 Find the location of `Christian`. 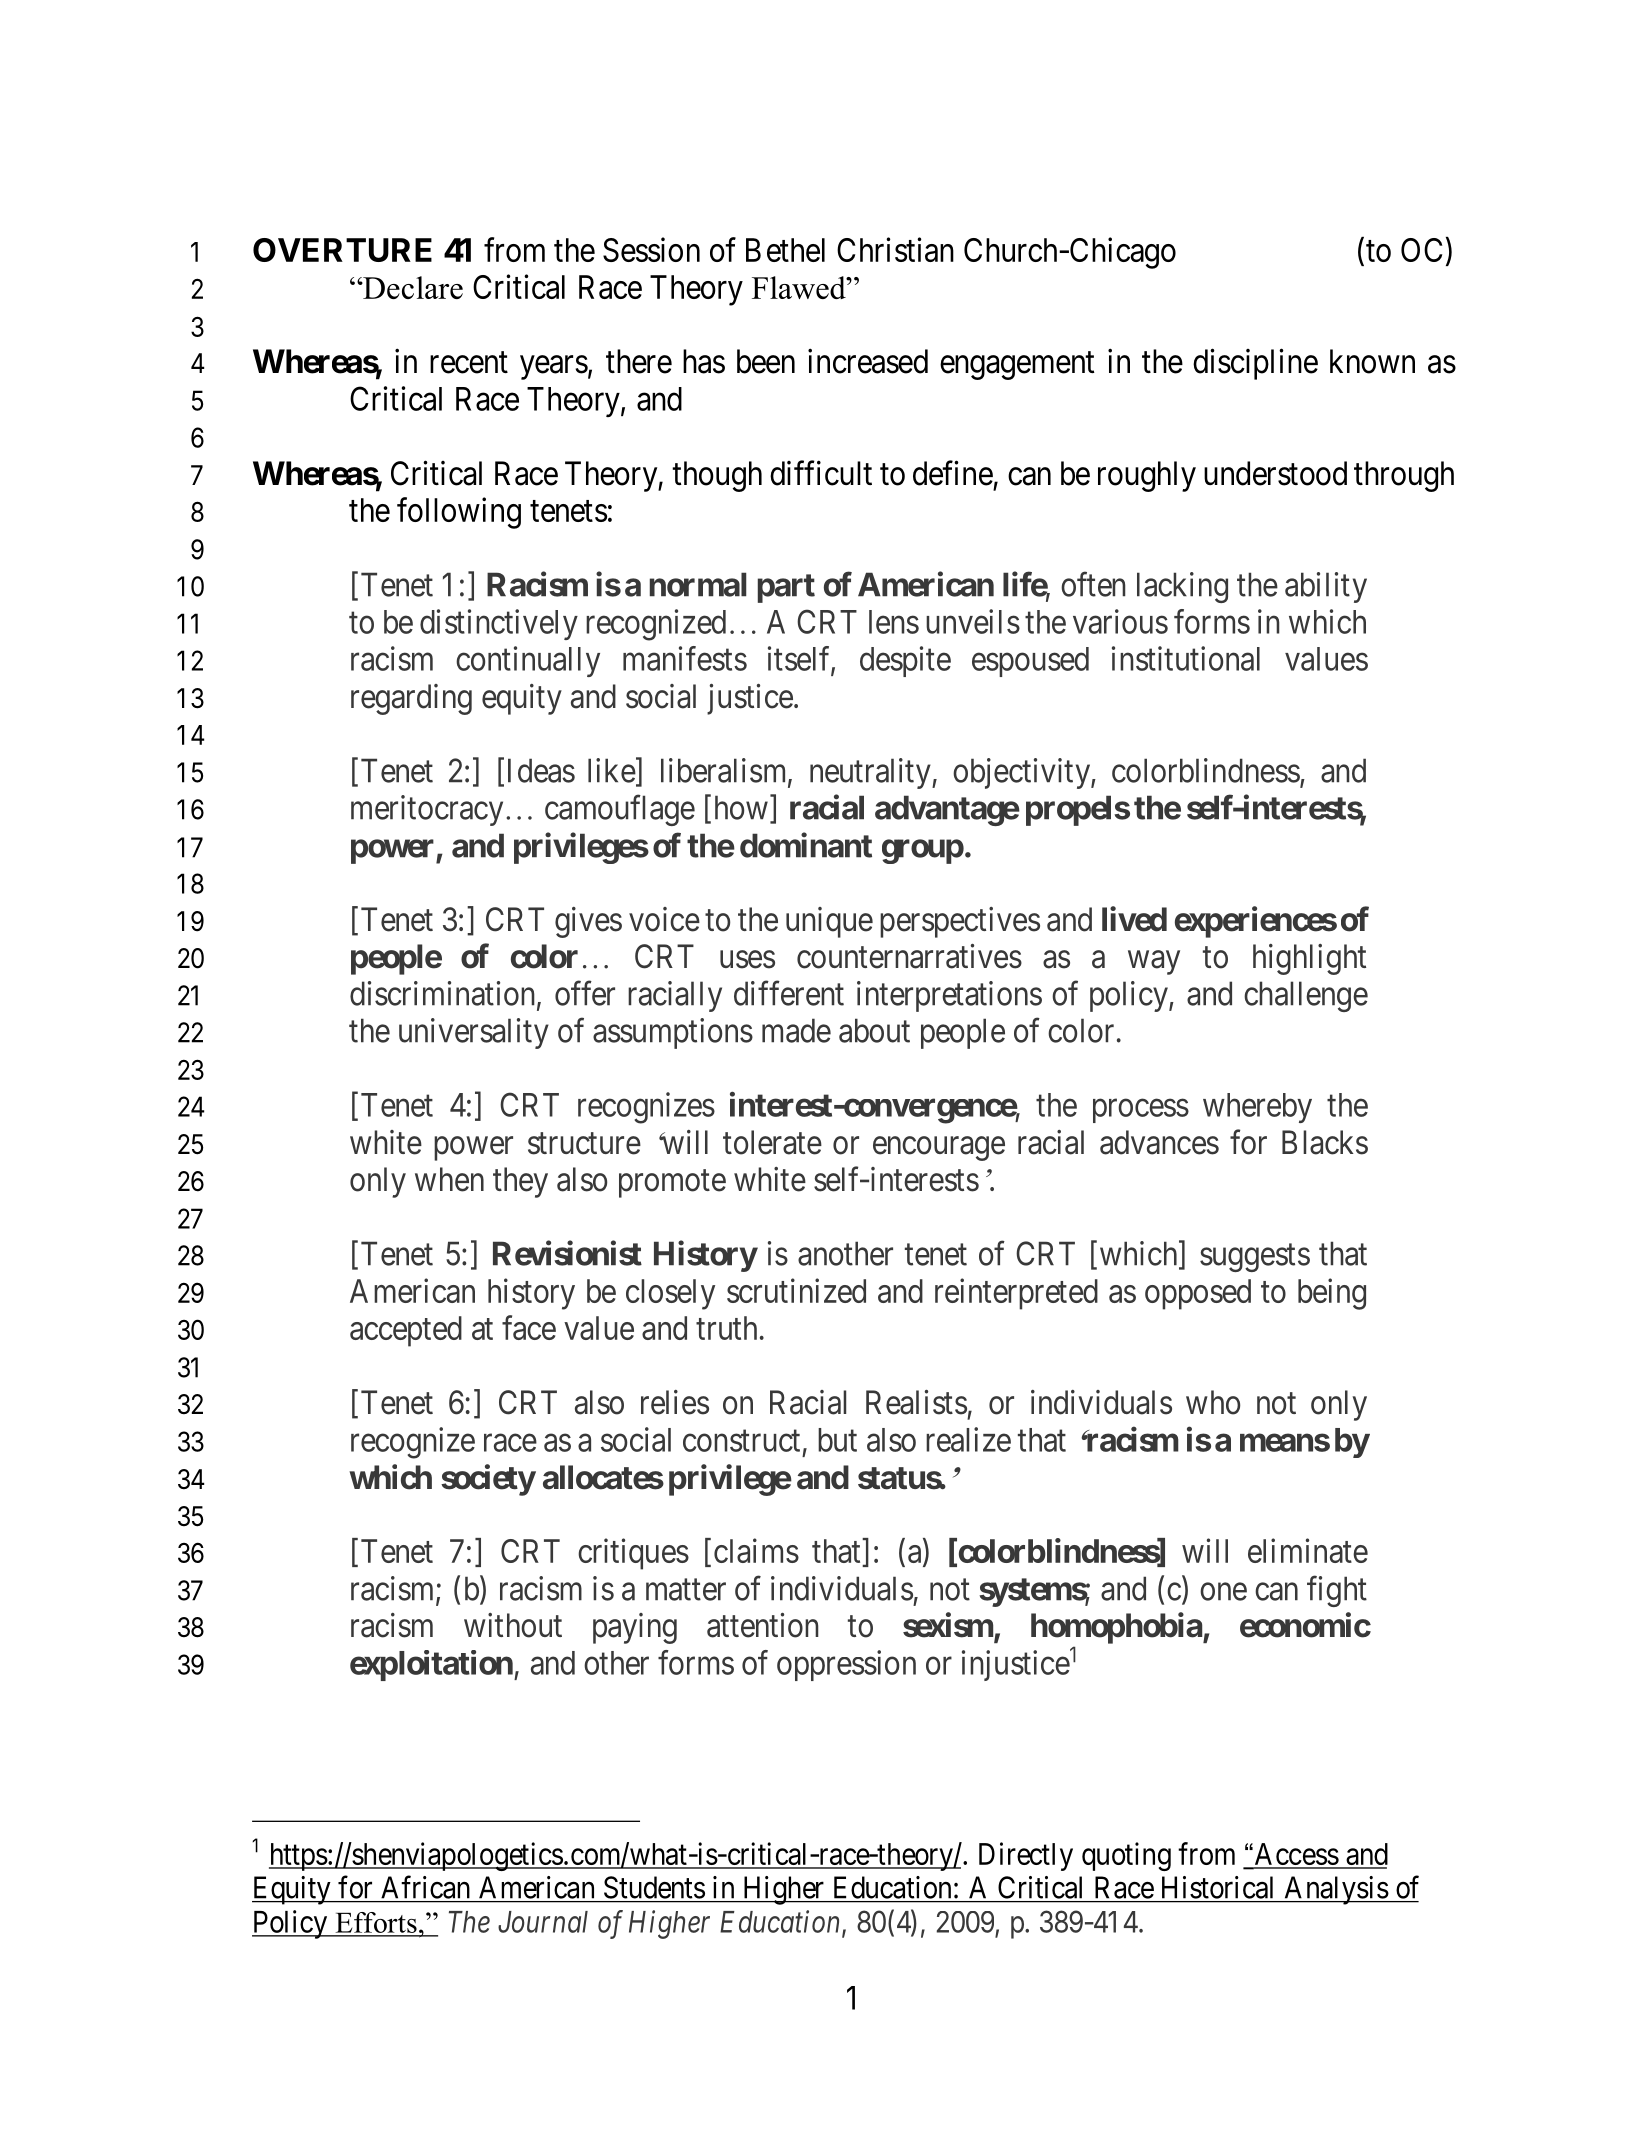

Christian is located at coordinates (895, 249).
